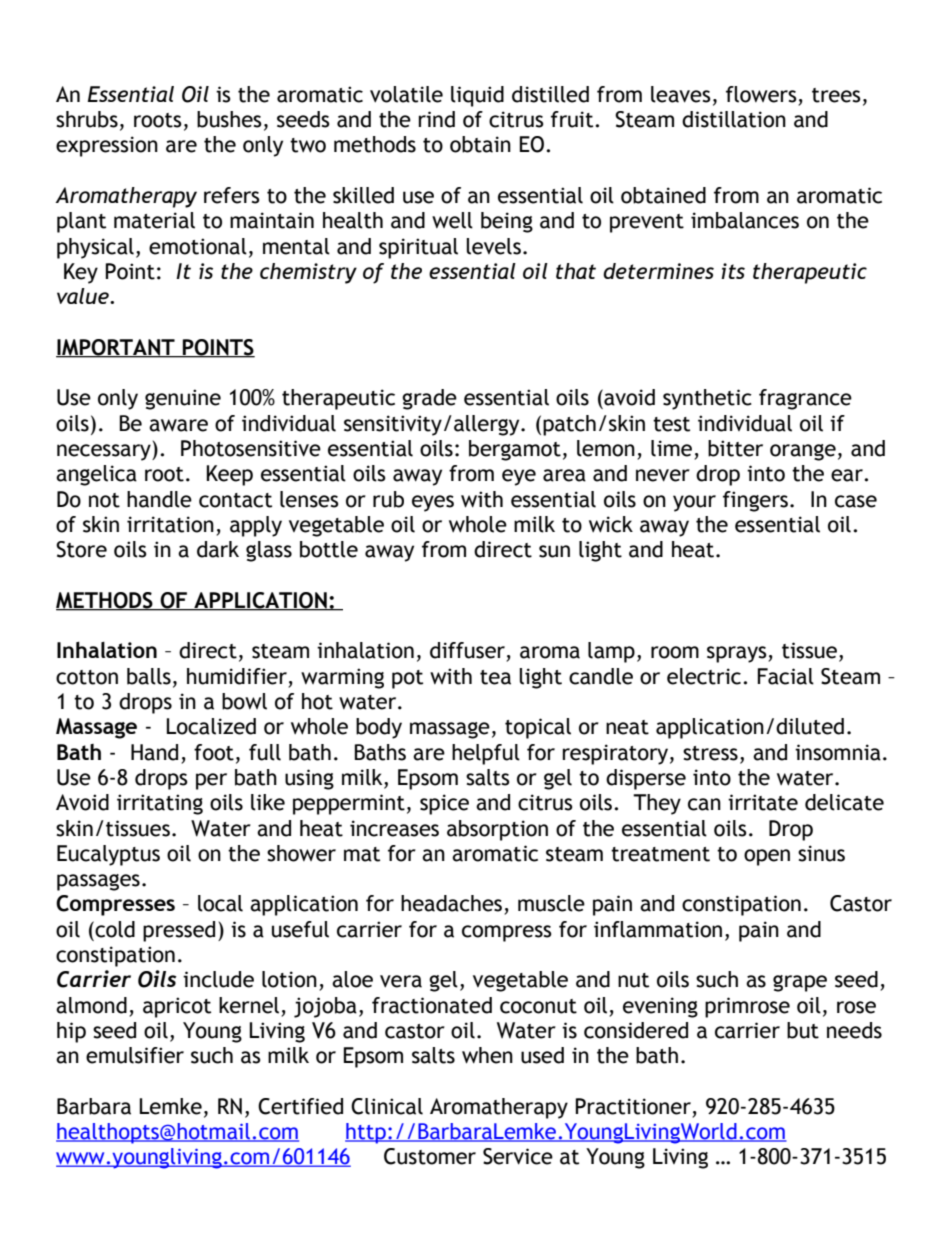 This image has height=1233, width=952. I want to click on Customer, so click(430, 1156).
